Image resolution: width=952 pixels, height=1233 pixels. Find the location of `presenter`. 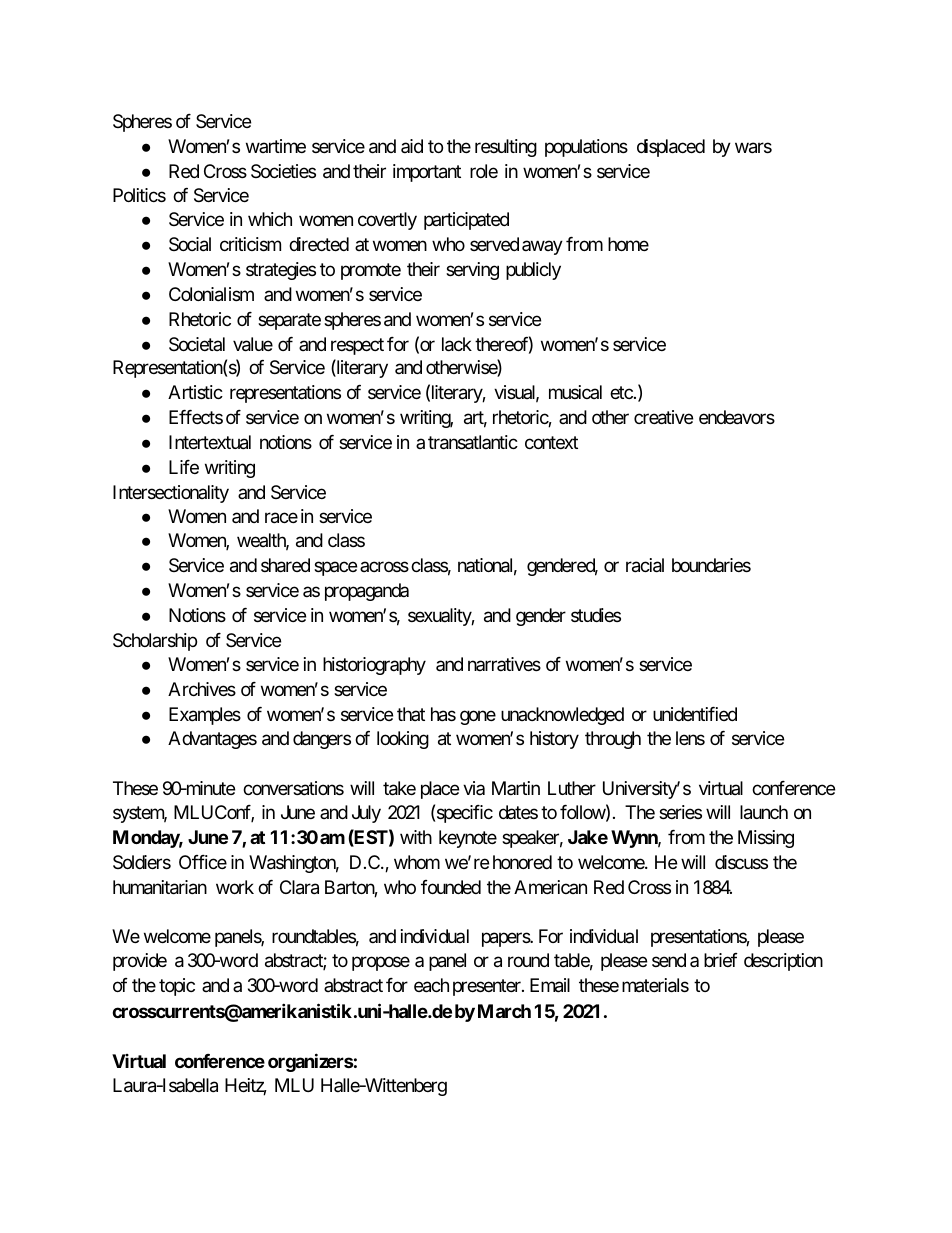

presenter is located at coordinates (488, 987).
